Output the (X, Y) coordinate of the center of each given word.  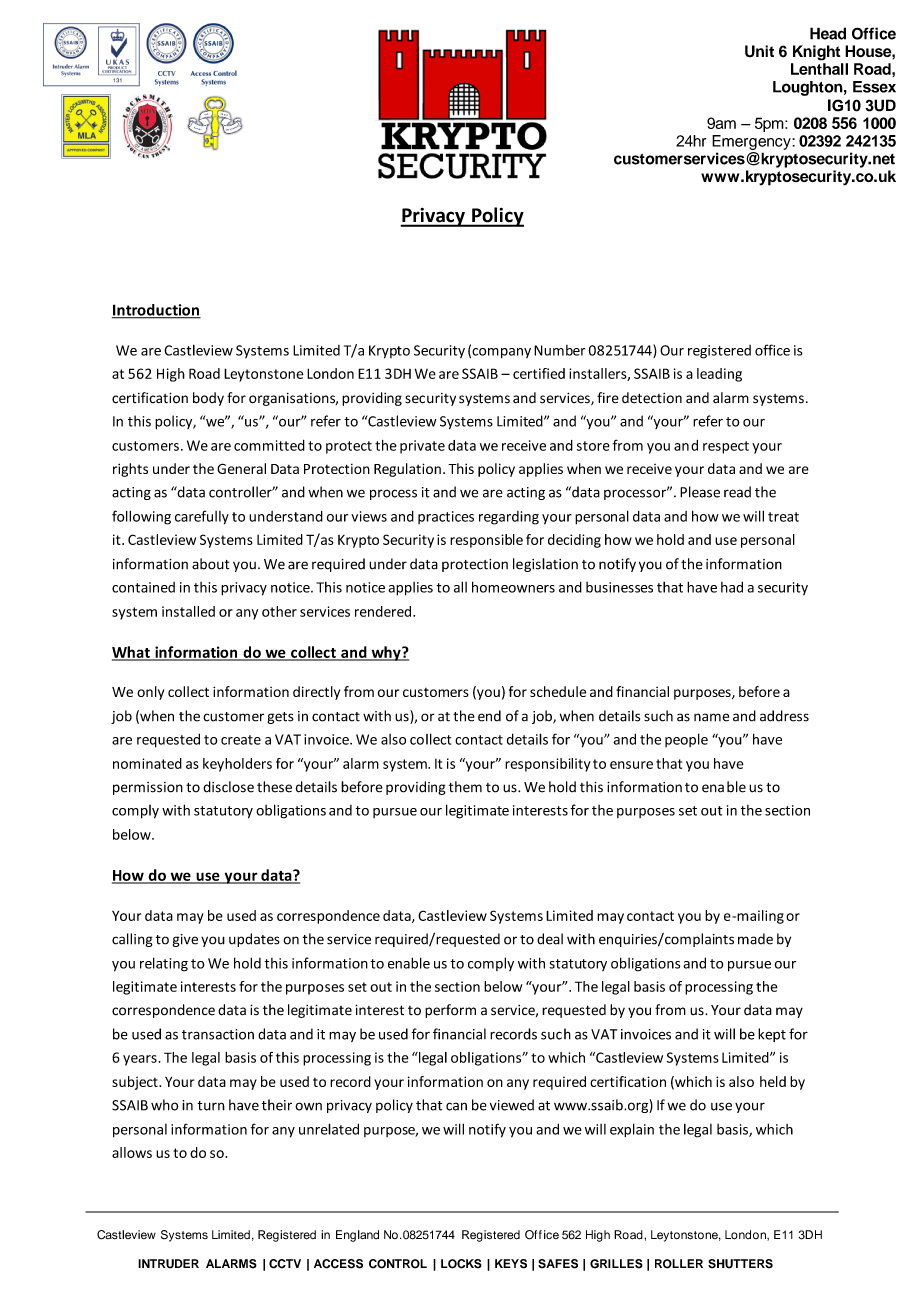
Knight (816, 53)
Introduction (156, 311)
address (784, 716)
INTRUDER (168, 1264)
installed (188, 611)
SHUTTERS (740, 1264)
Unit (759, 51)
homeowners (513, 587)
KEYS (511, 1264)
